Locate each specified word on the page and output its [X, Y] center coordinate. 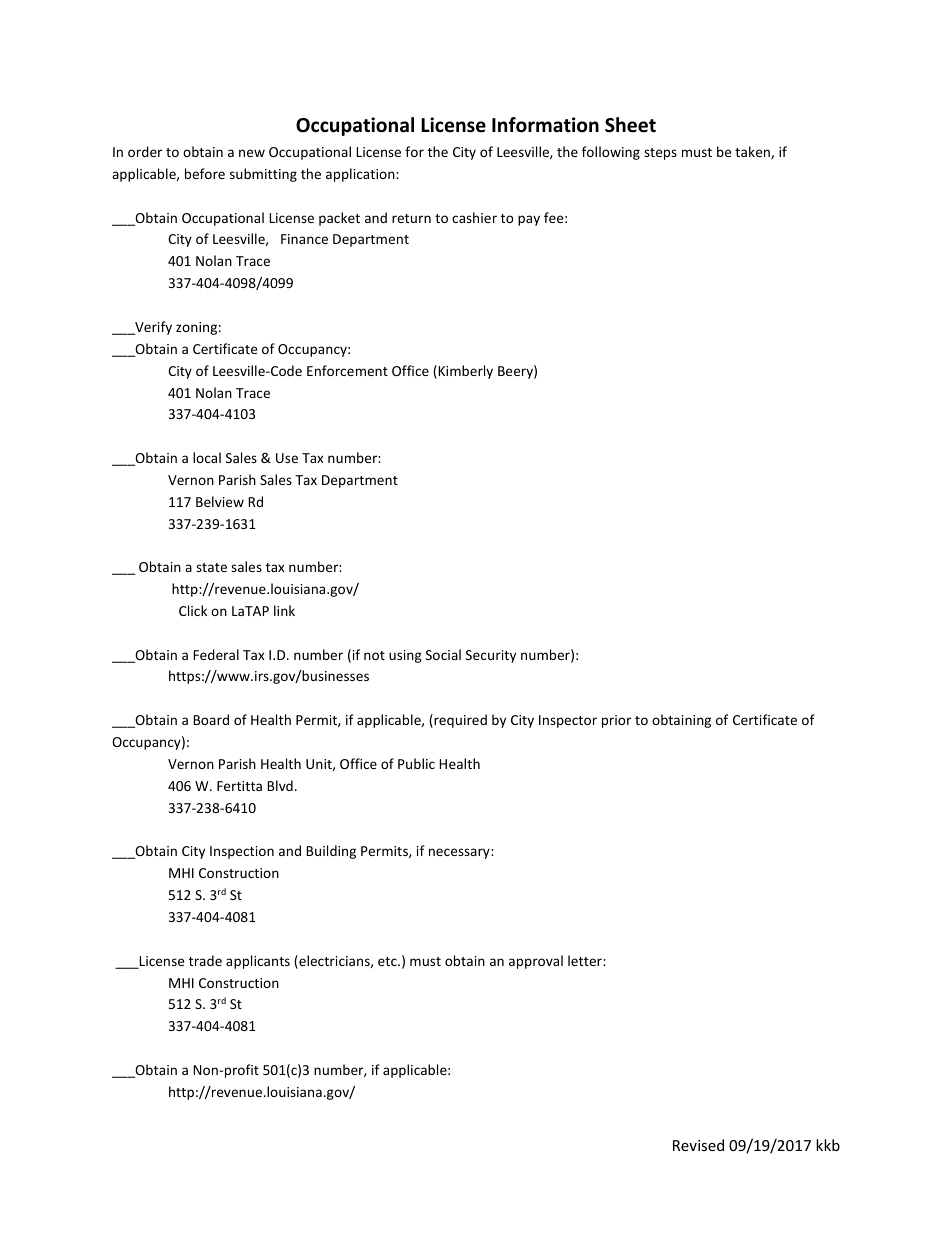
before [205, 173]
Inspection [242, 852]
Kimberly [464, 372]
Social [443, 654]
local [207, 457]
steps [660, 154]
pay [529, 220]
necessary [460, 853]
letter [586, 960]
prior [616, 721]
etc [388, 961]
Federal [216, 654]
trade [205, 960]
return [411, 218]
